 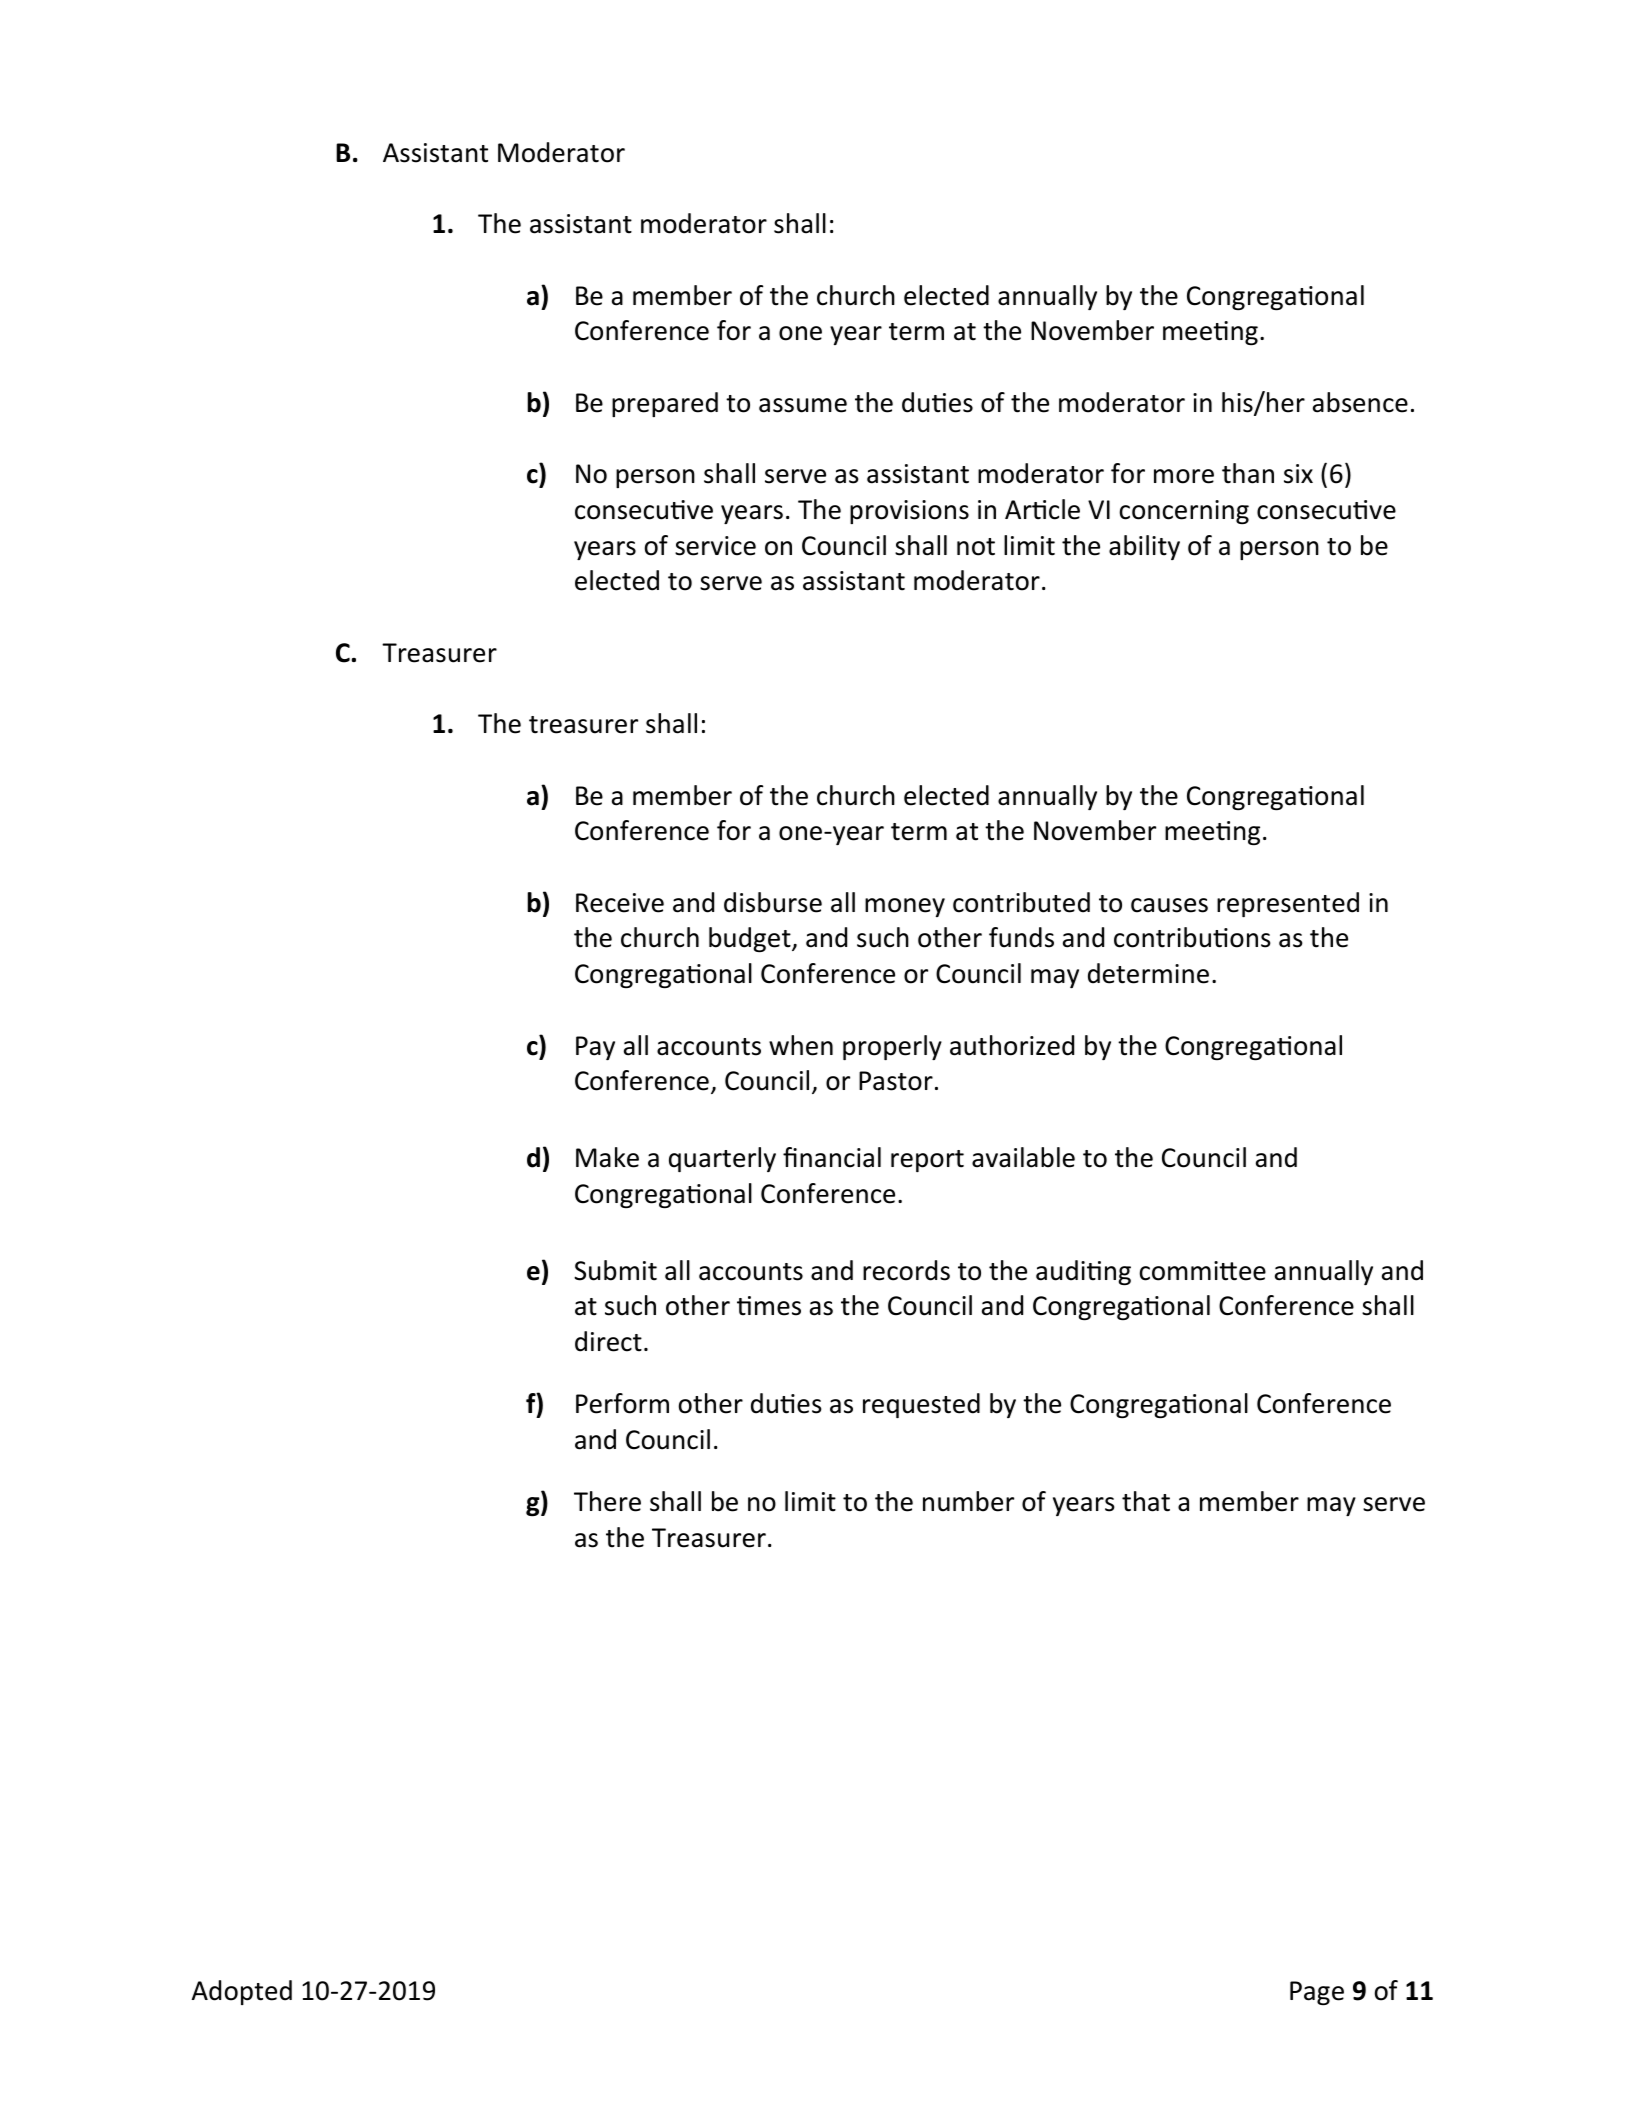 What do you see at coordinates (832, 1157) in the page?
I see `financial` at bounding box center [832, 1157].
